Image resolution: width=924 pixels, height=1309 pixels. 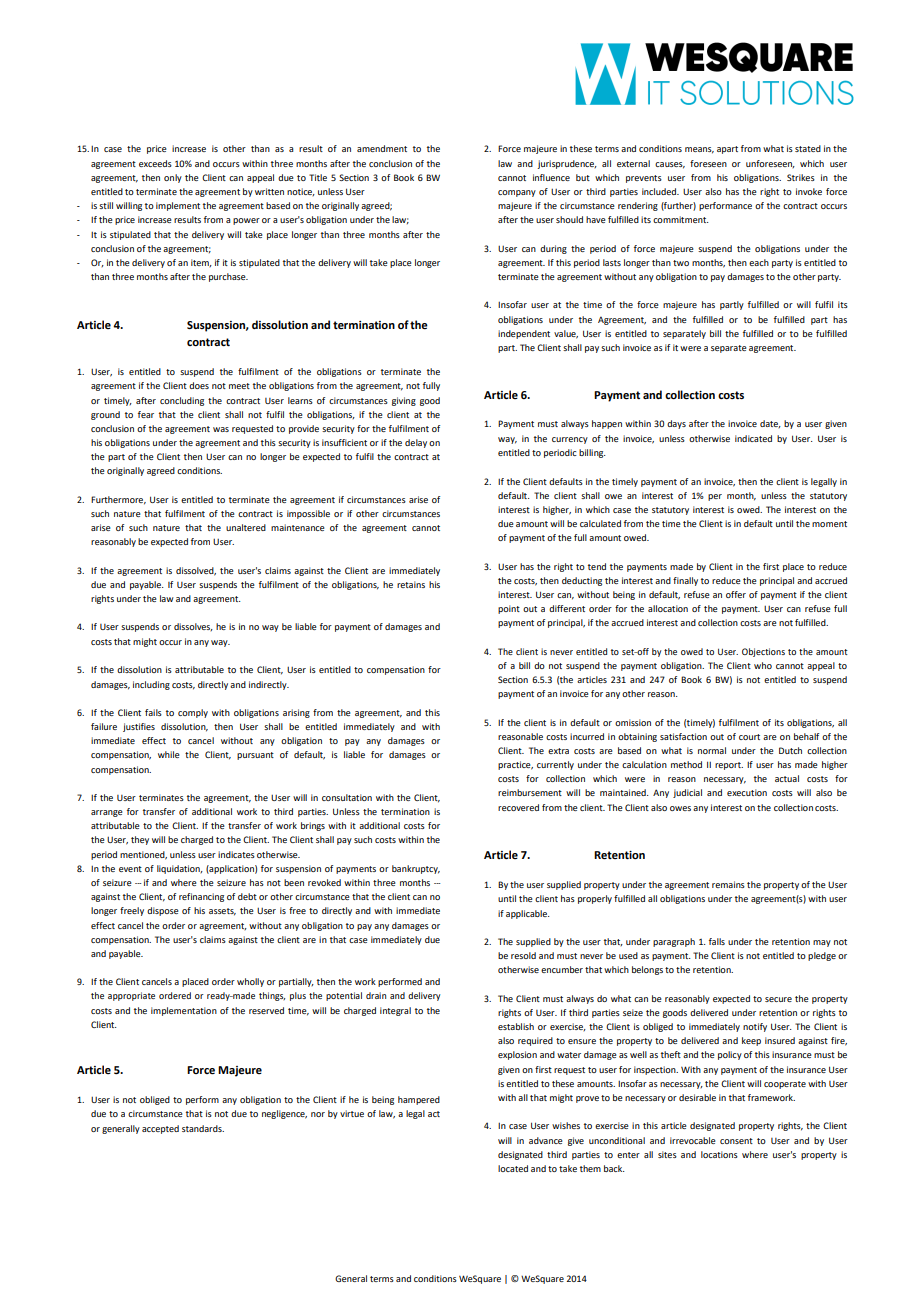 I want to click on dissolves, so click(x=193, y=627).
